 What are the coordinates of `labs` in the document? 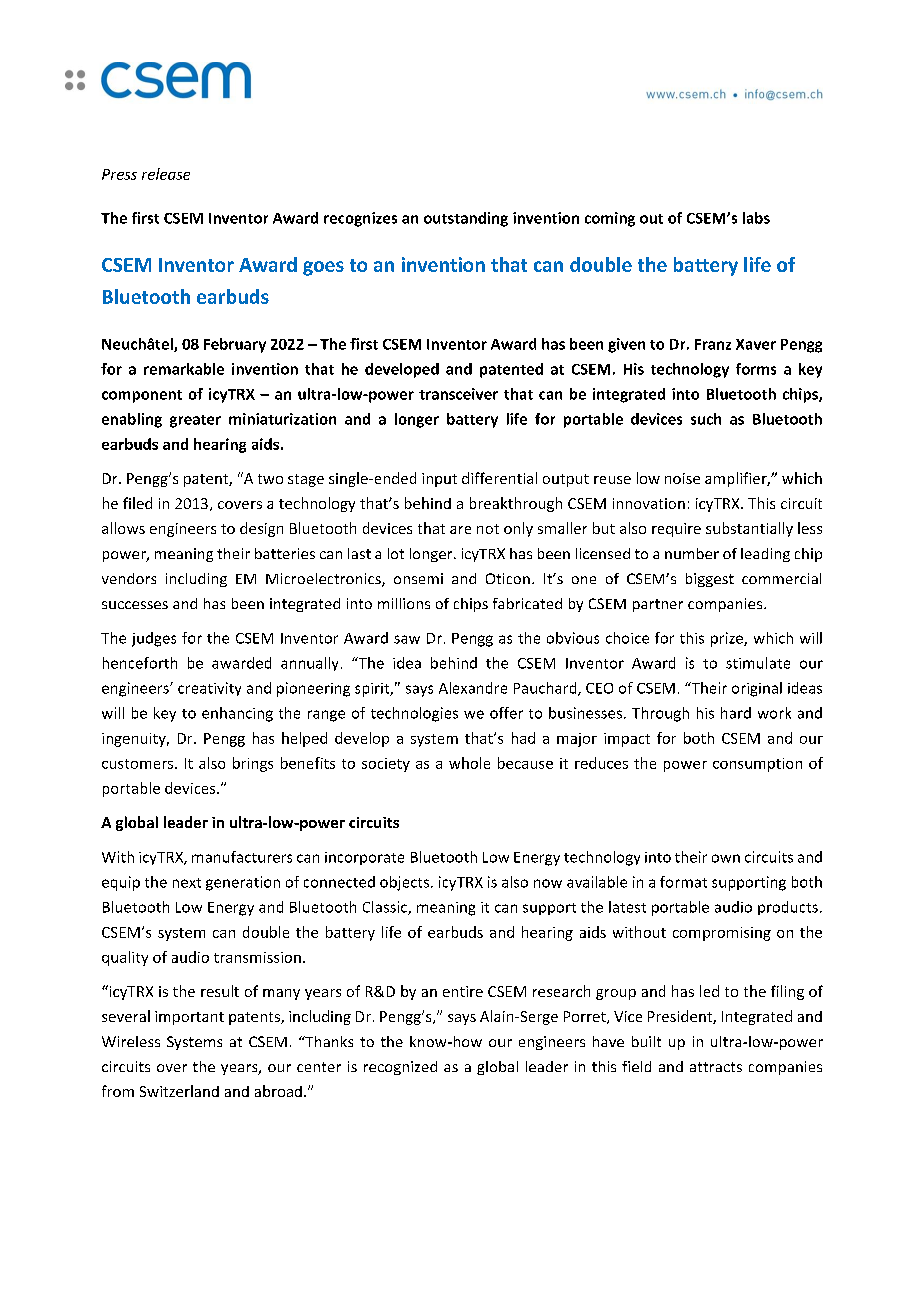 It's located at (756, 218).
